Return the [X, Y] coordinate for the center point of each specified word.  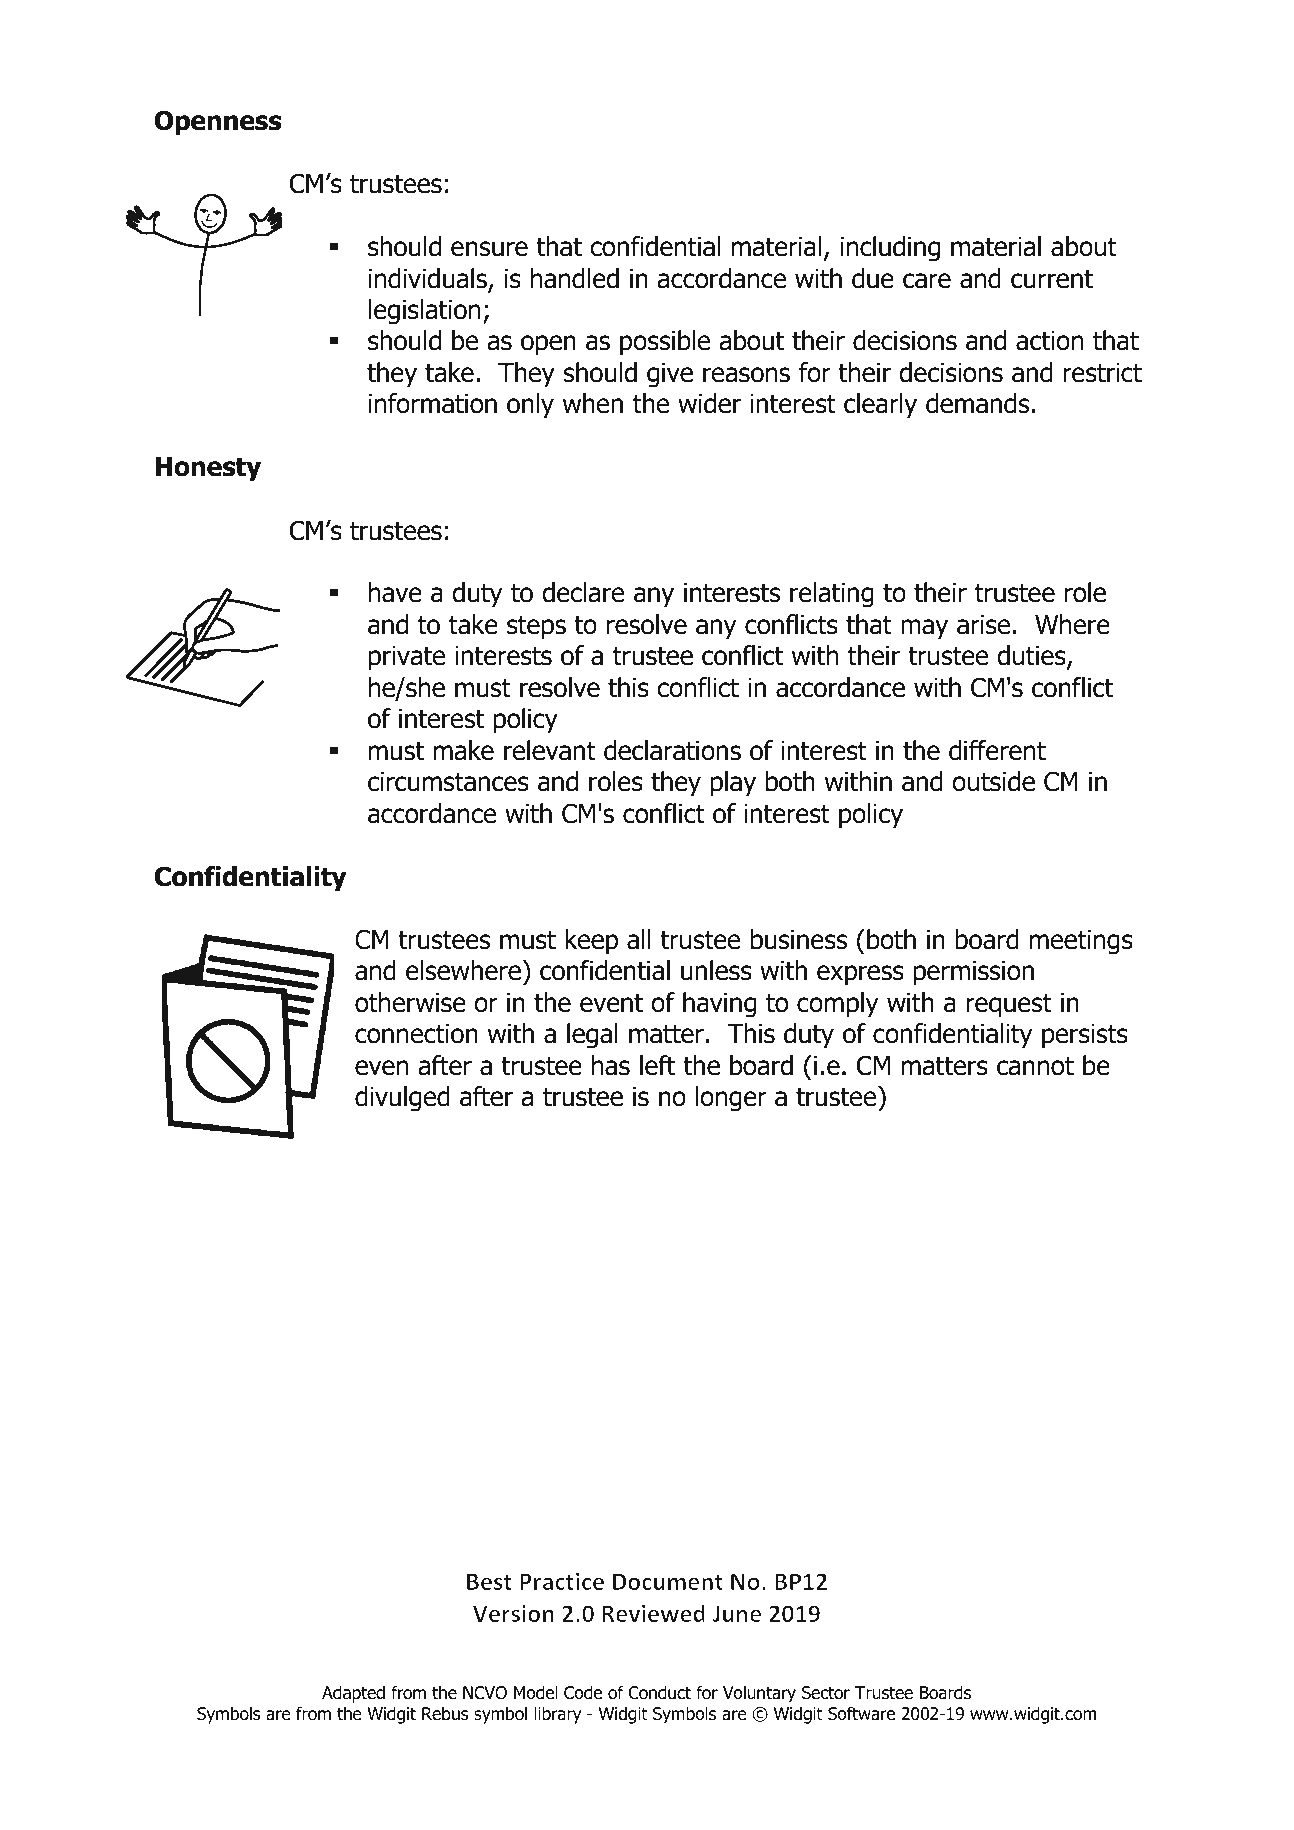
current [1052, 279]
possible [665, 343]
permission [974, 973]
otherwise [410, 1002]
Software [861, 1713]
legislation [424, 312]
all [639, 939]
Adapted [353, 1694]
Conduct [660, 1692]
